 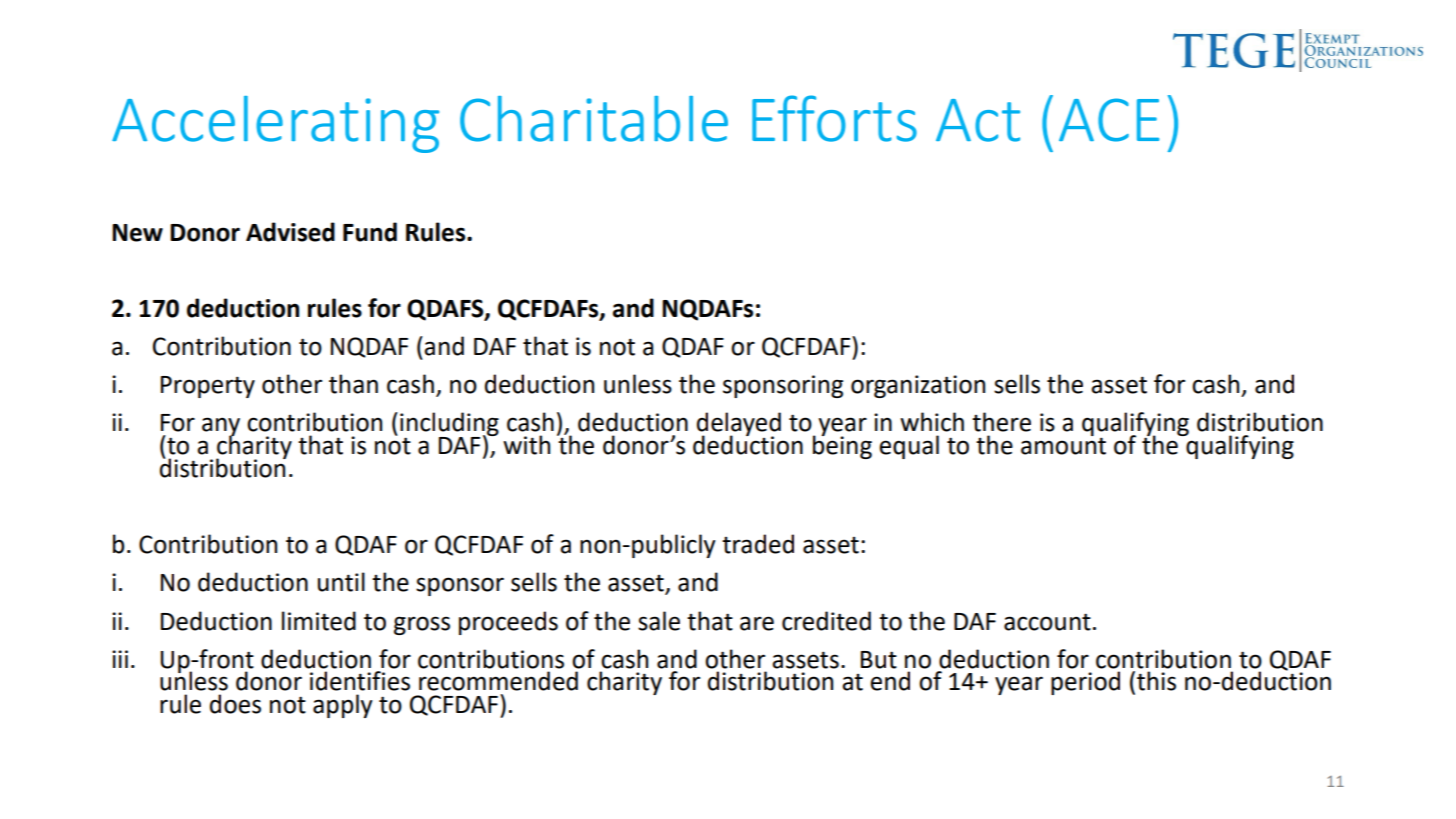 I want to click on any, so click(x=221, y=427).
